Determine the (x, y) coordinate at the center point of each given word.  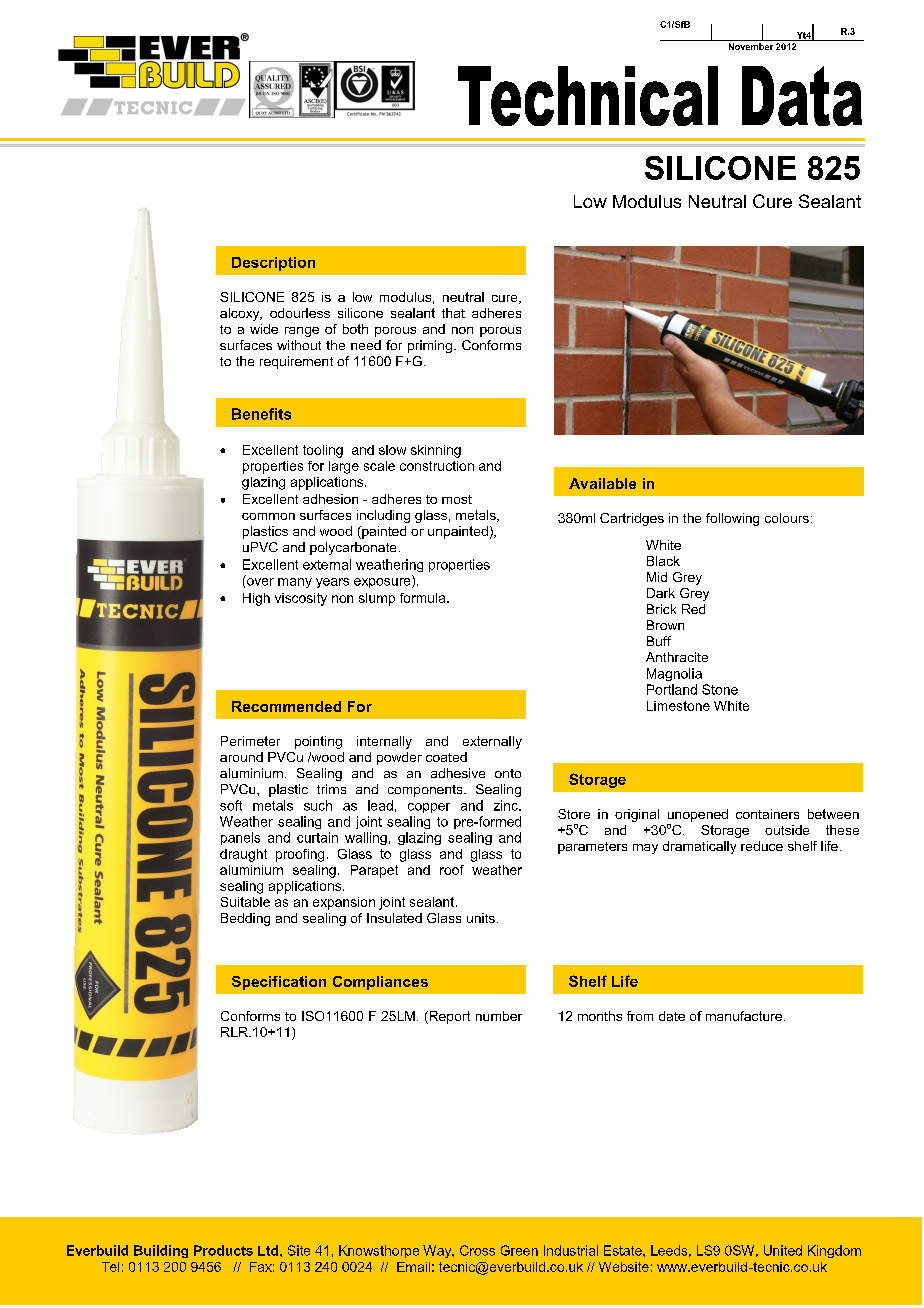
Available (602, 483)
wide (264, 329)
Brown (665, 625)
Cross (477, 1250)
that (453, 313)
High (256, 599)
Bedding (245, 919)
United (783, 1250)
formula (424, 598)
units (481, 918)
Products (223, 1250)
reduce (762, 846)
